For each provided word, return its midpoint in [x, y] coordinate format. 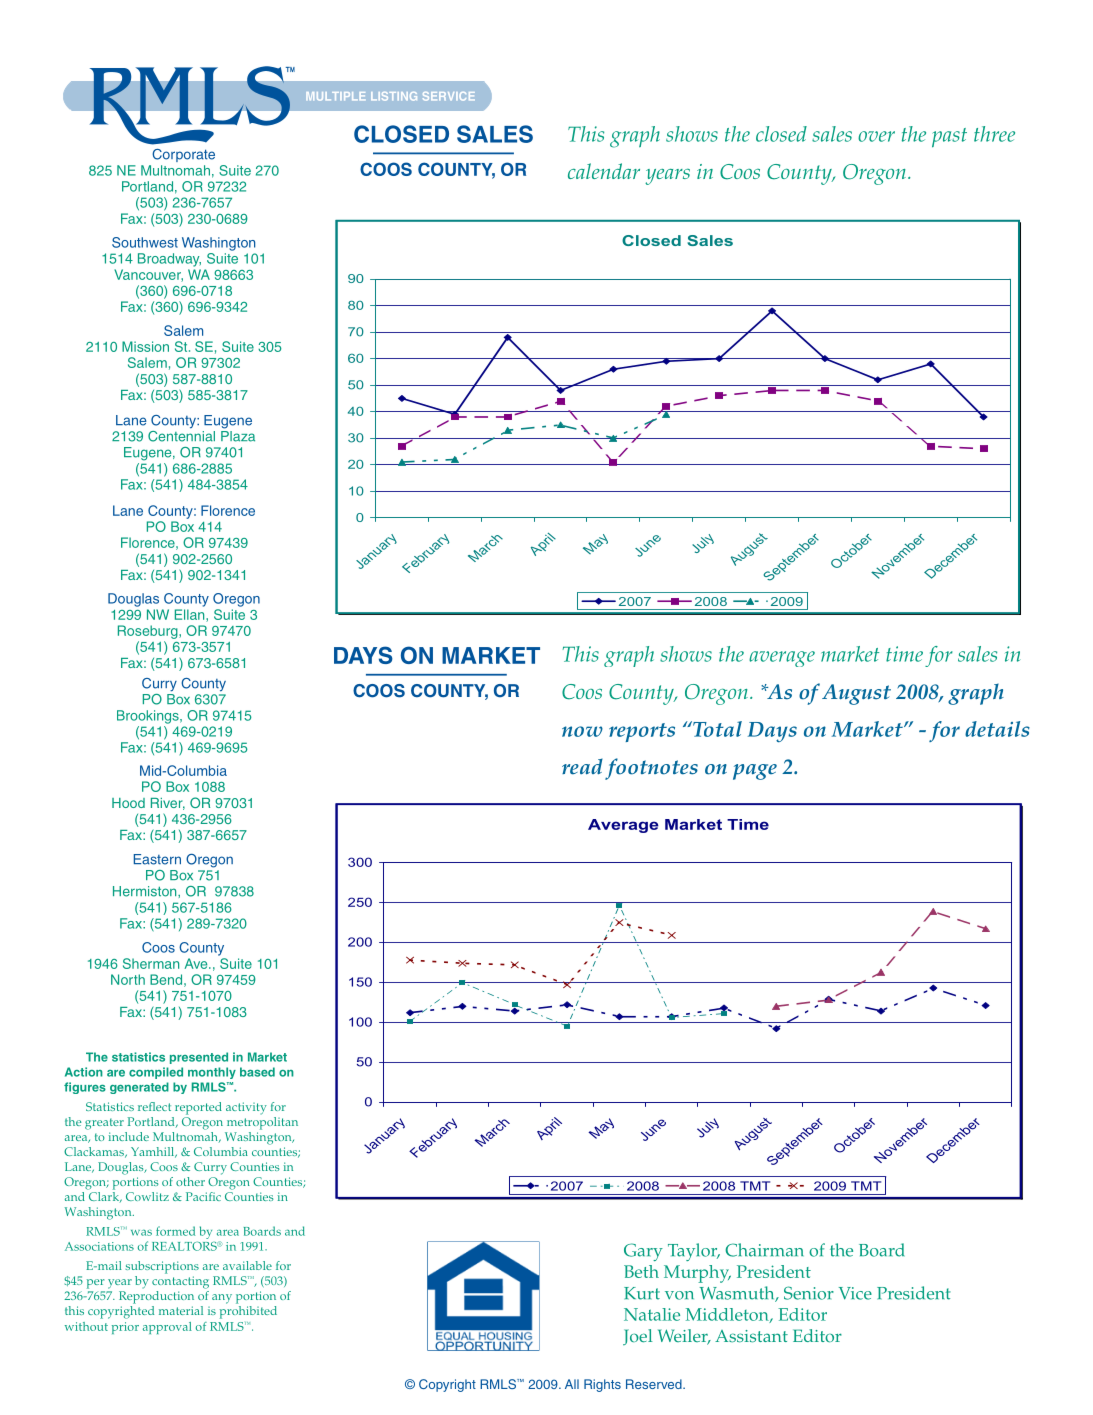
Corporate [183, 155]
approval [167, 1328]
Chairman [764, 1250]
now [582, 731]
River [168, 804]
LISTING [394, 96]
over [876, 136]
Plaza [238, 435]
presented [199, 1058]
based [257, 1072]
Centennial [181, 435]
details [997, 729]
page [755, 772]
